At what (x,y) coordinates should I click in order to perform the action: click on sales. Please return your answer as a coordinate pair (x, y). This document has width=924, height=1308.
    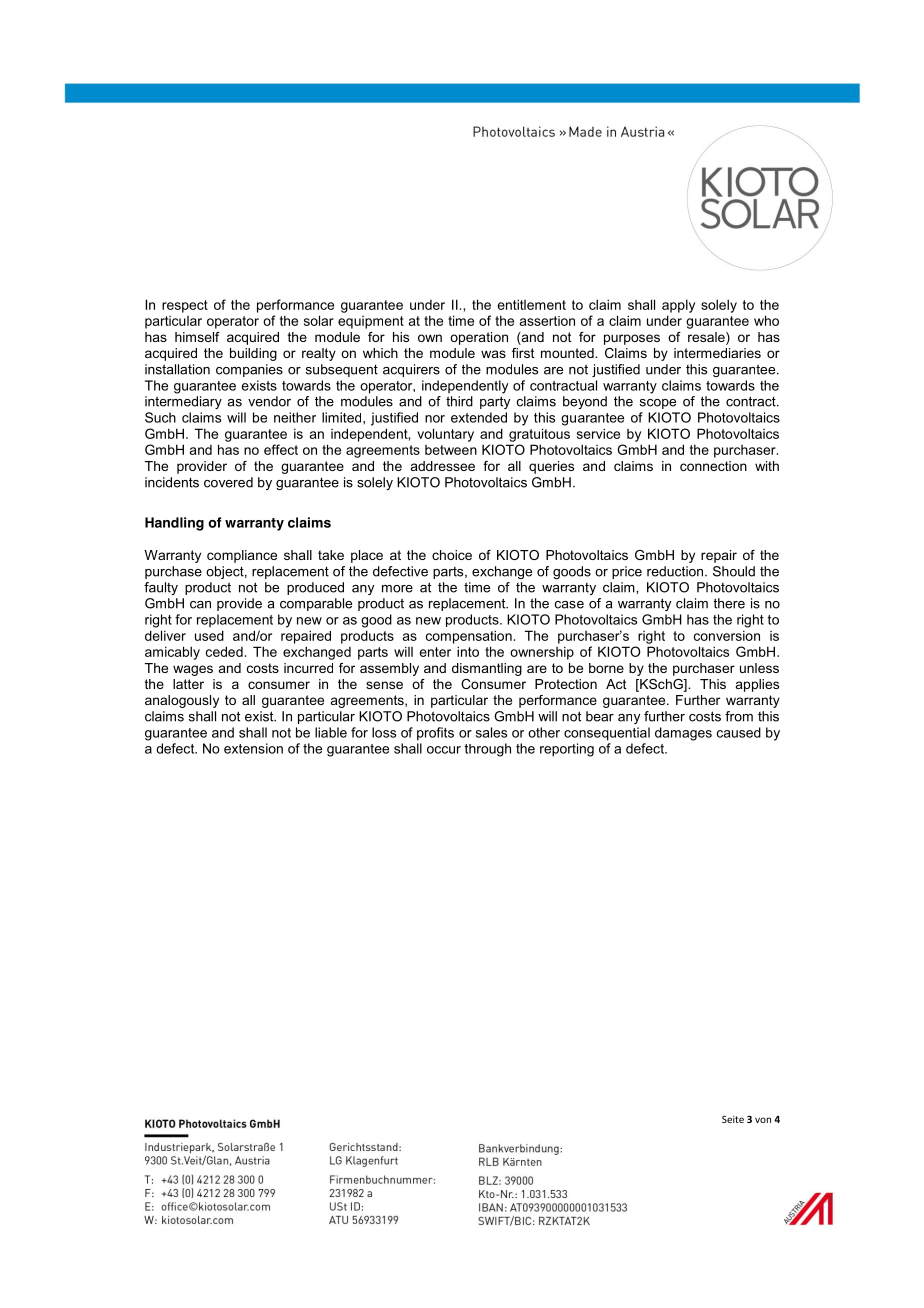
    Looking at the image, I should click on (491, 732).
